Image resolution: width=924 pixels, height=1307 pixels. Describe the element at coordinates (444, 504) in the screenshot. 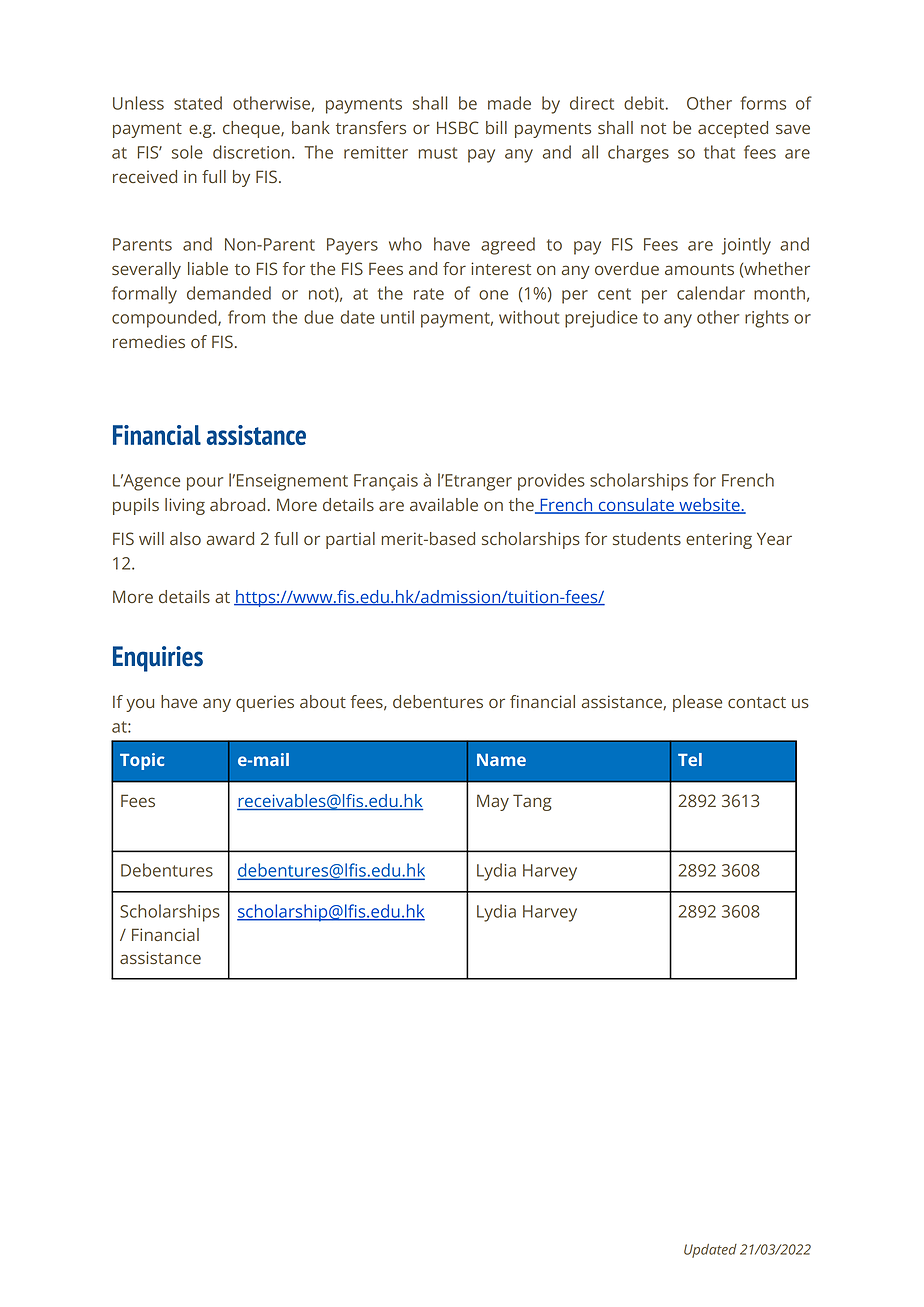

I see `available` at that location.
